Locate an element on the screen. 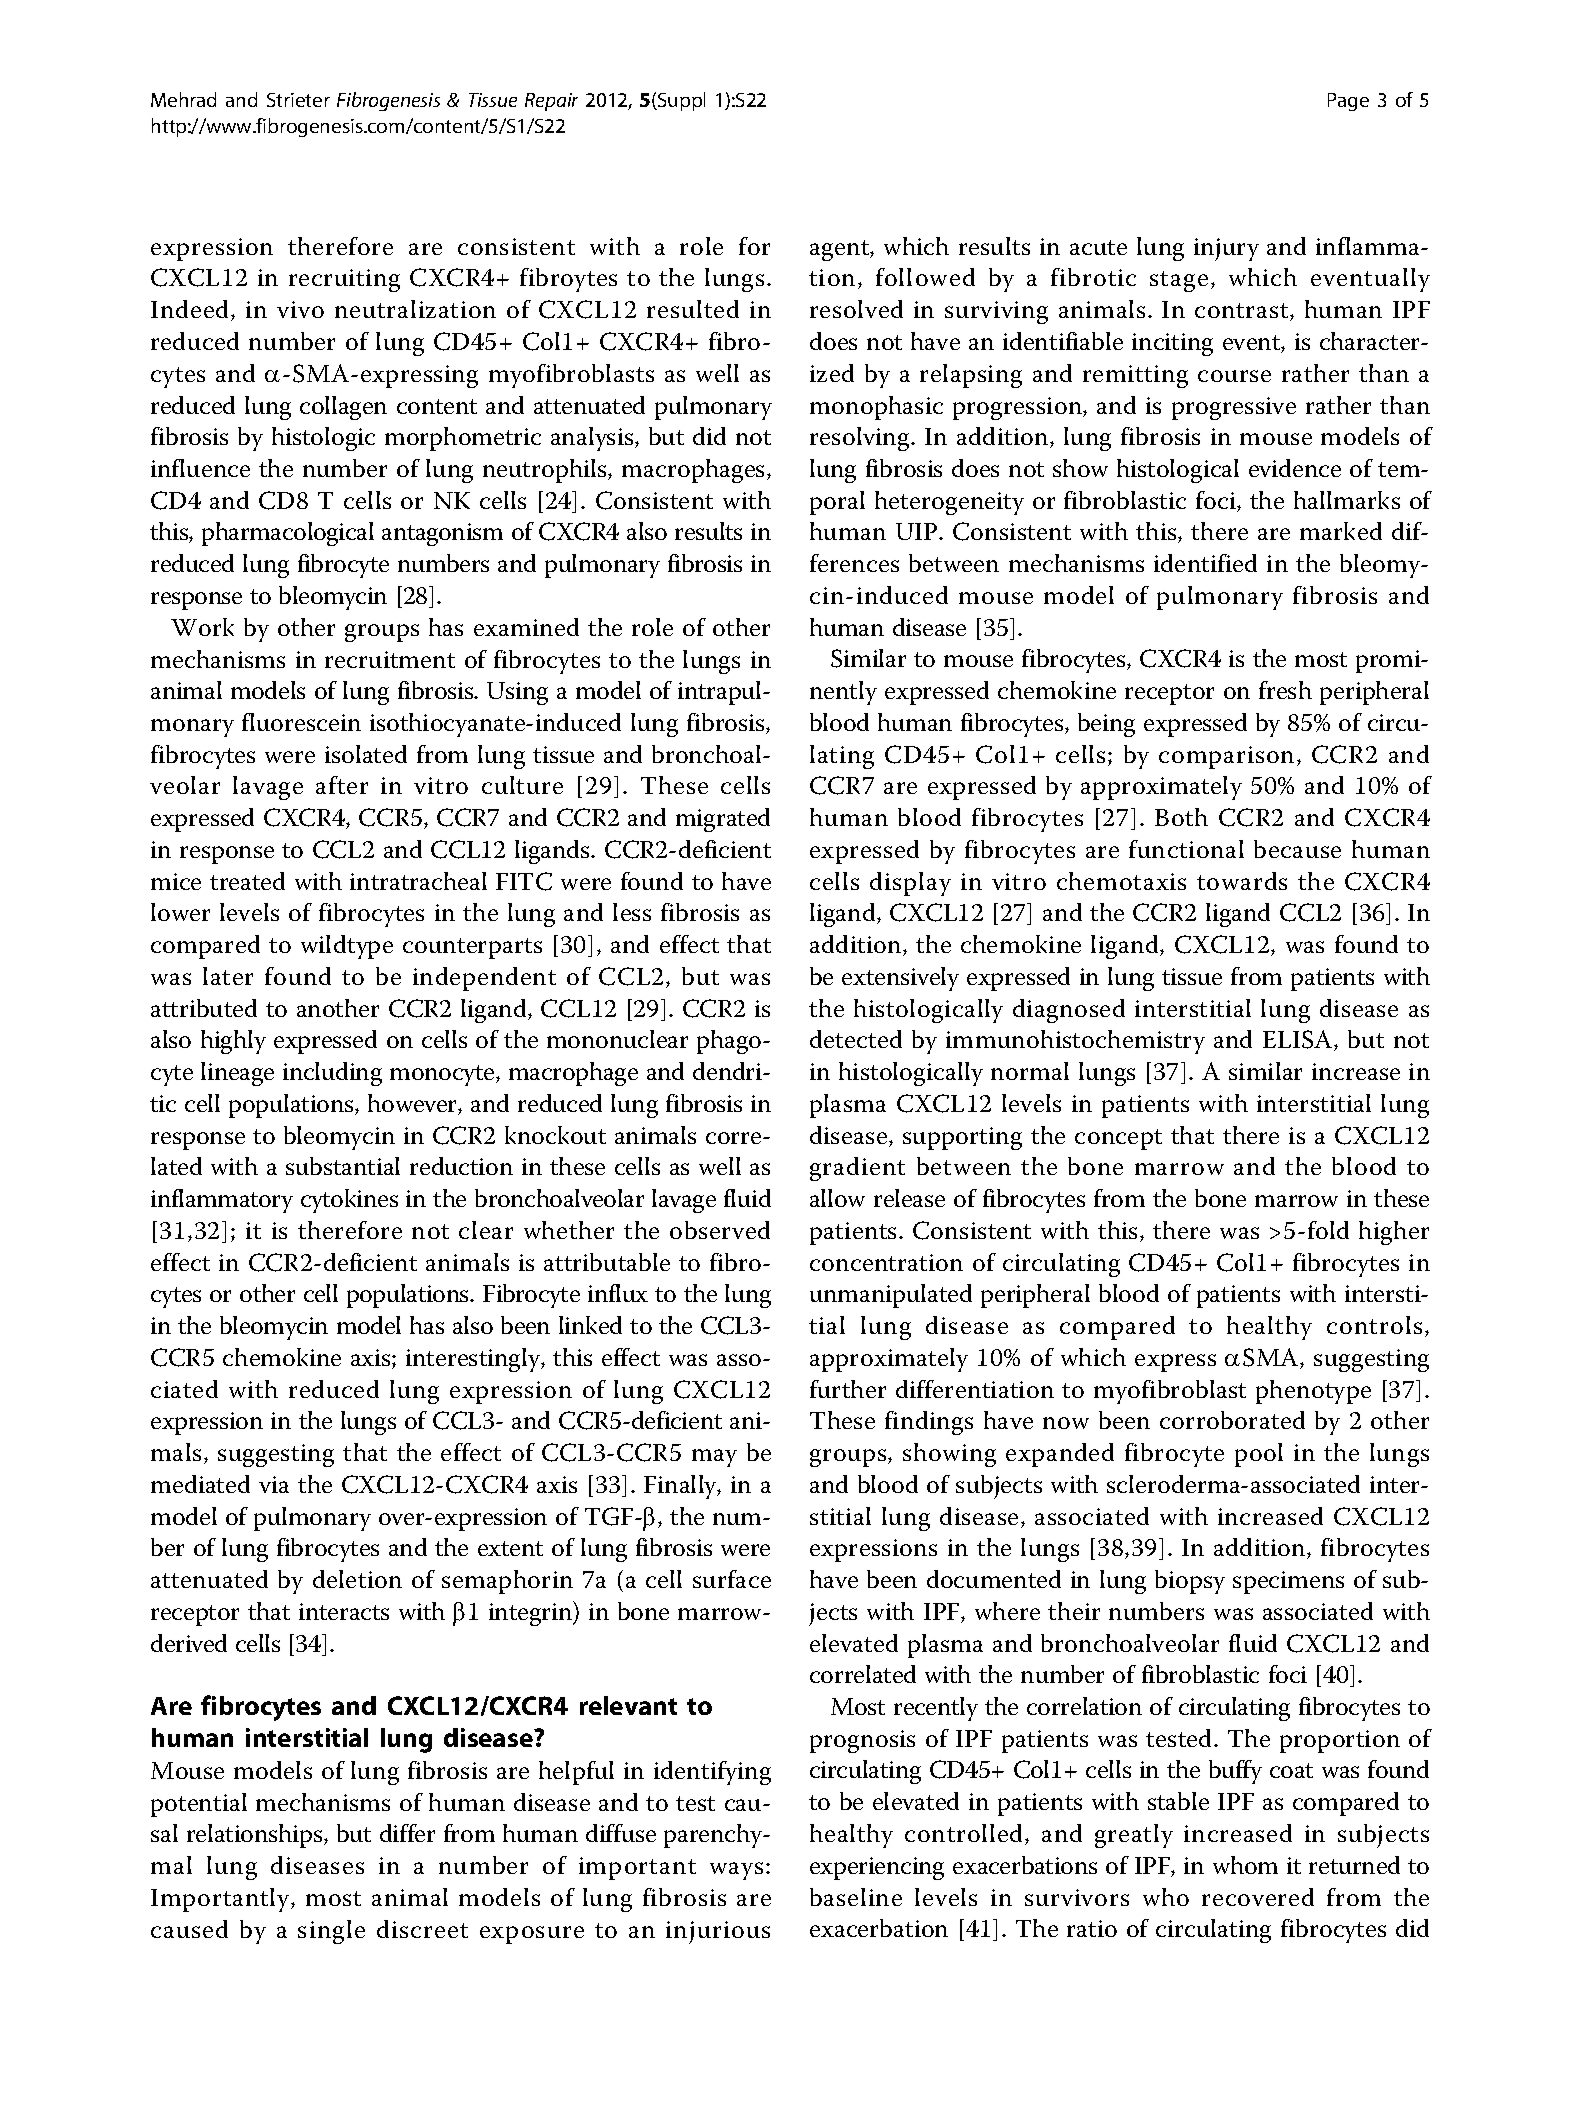 The image size is (1581, 2108). pool is located at coordinates (1259, 1455).
